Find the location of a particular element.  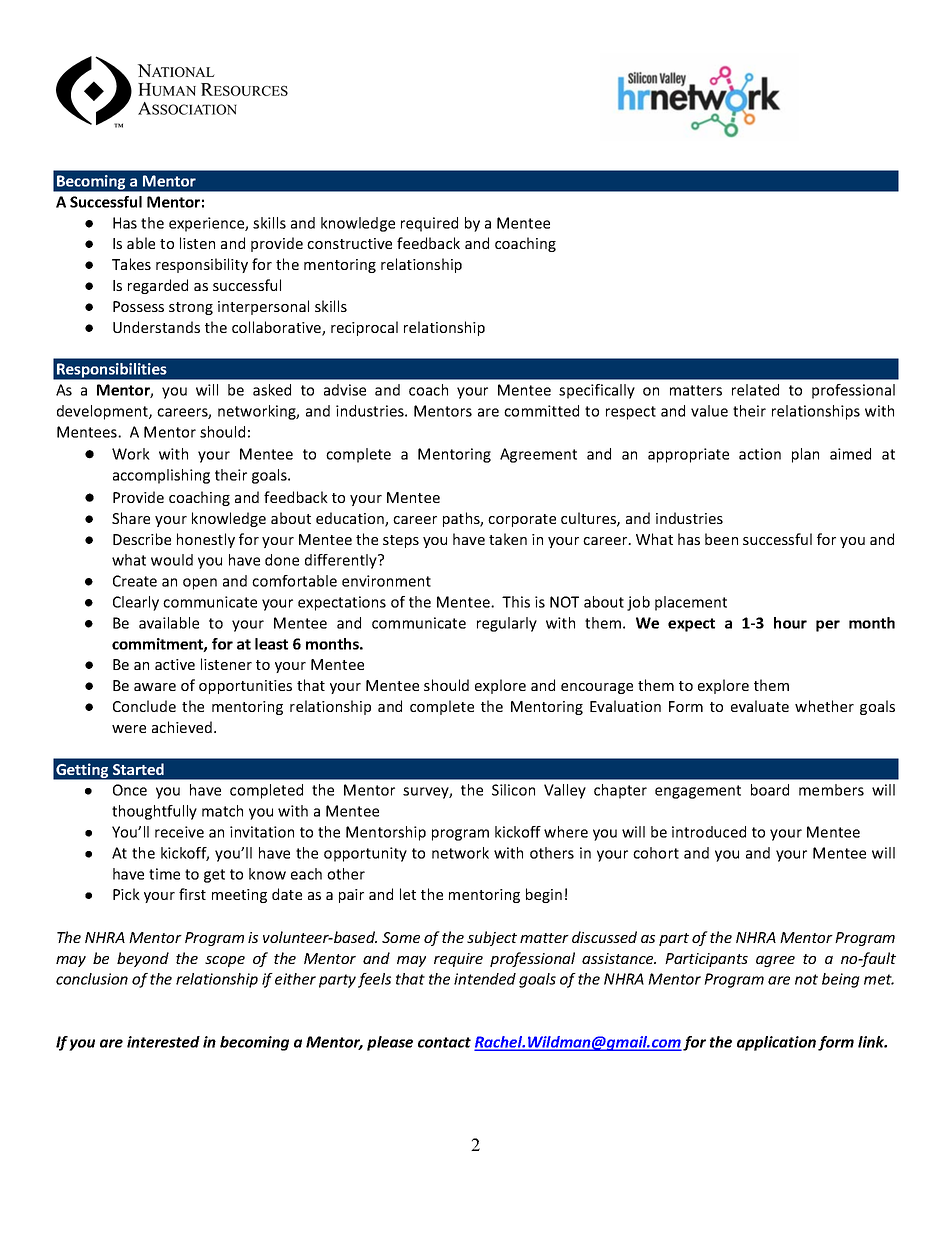

interested is located at coordinates (163, 1042).
